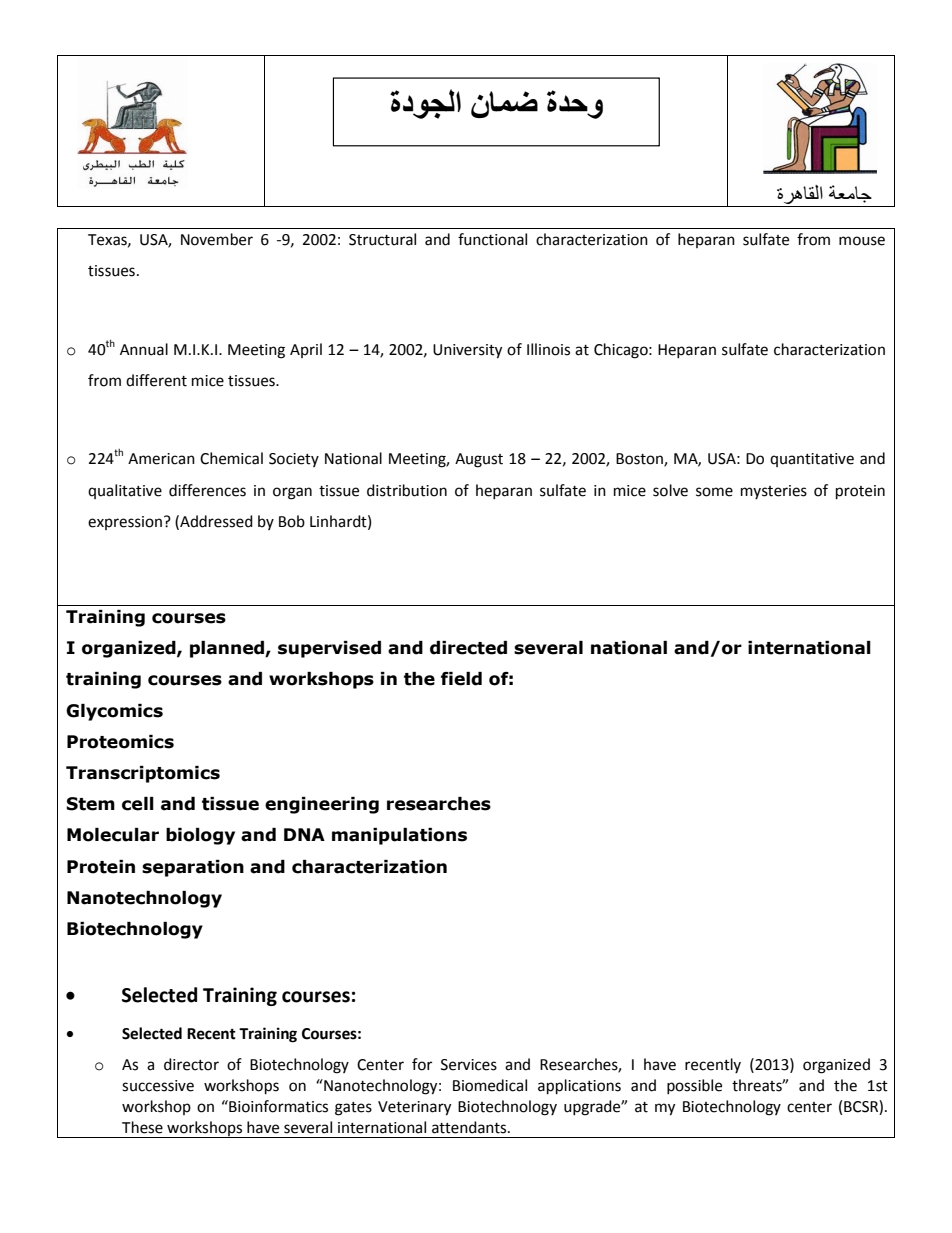 The height and width of the image is (1233, 952). Describe the element at coordinates (125, 523) in the image. I see `expression` at that location.
